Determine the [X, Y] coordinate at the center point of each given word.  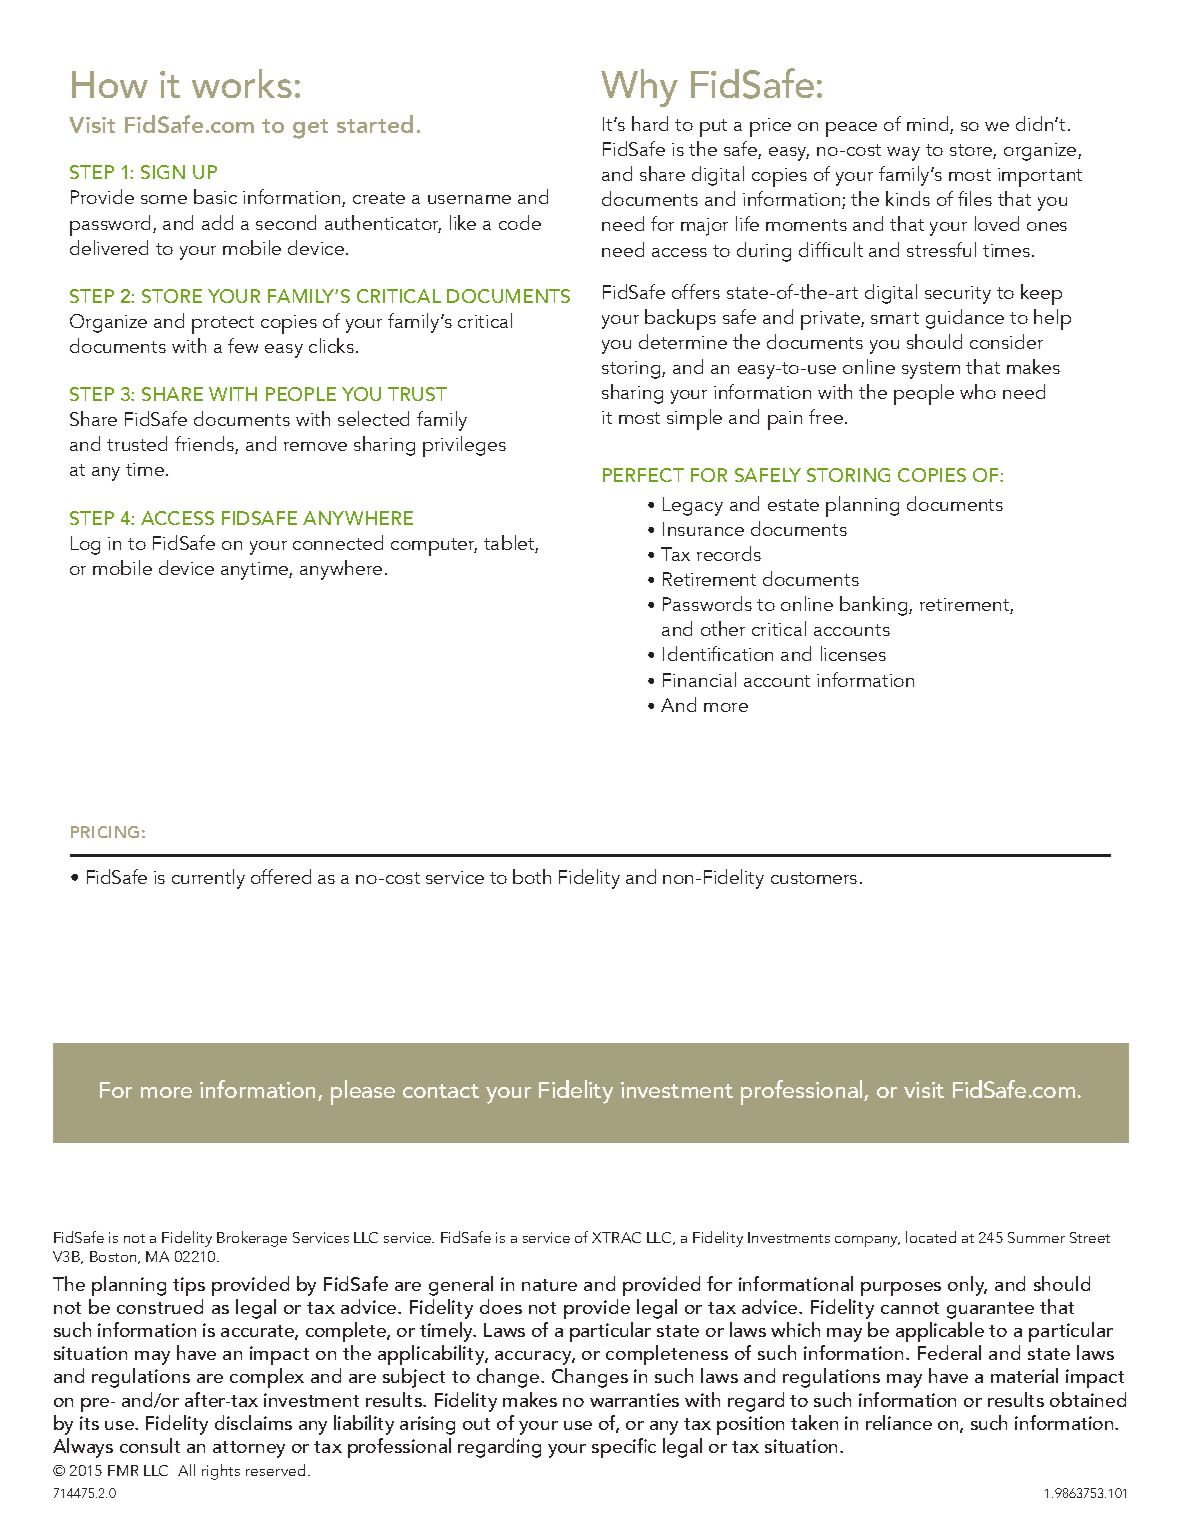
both [532, 876]
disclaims [253, 1422]
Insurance [703, 529]
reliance [899, 1422]
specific [624, 1448]
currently [208, 879]
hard [650, 123]
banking [875, 606]
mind [929, 125]
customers [814, 878]
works [242, 83]
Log [85, 545]
